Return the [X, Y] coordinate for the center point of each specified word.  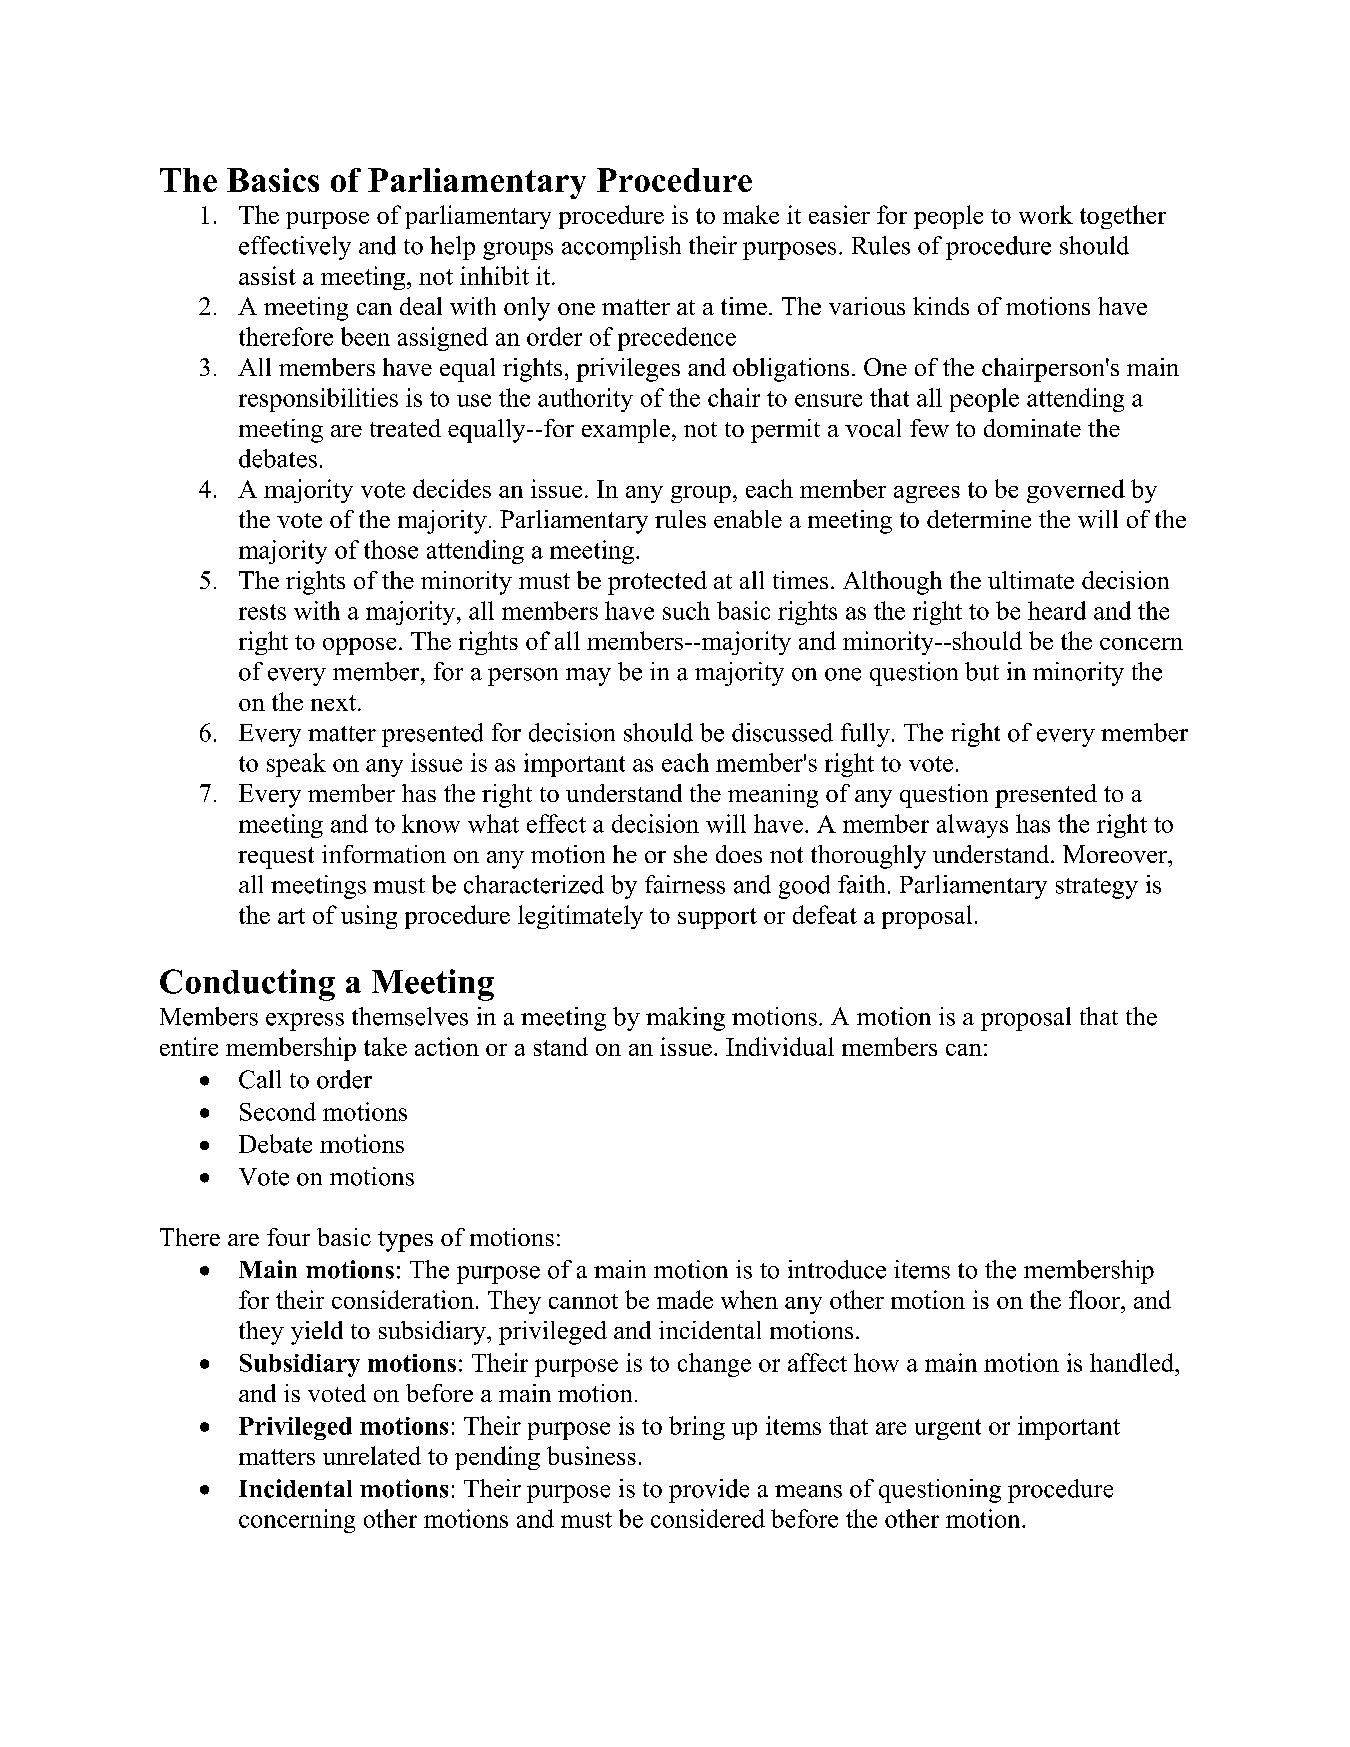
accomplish [621, 248]
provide [709, 1491]
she [690, 854]
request [276, 858]
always [972, 826]
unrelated [372, 1455]
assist [267, 275]
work [1046, 214]
